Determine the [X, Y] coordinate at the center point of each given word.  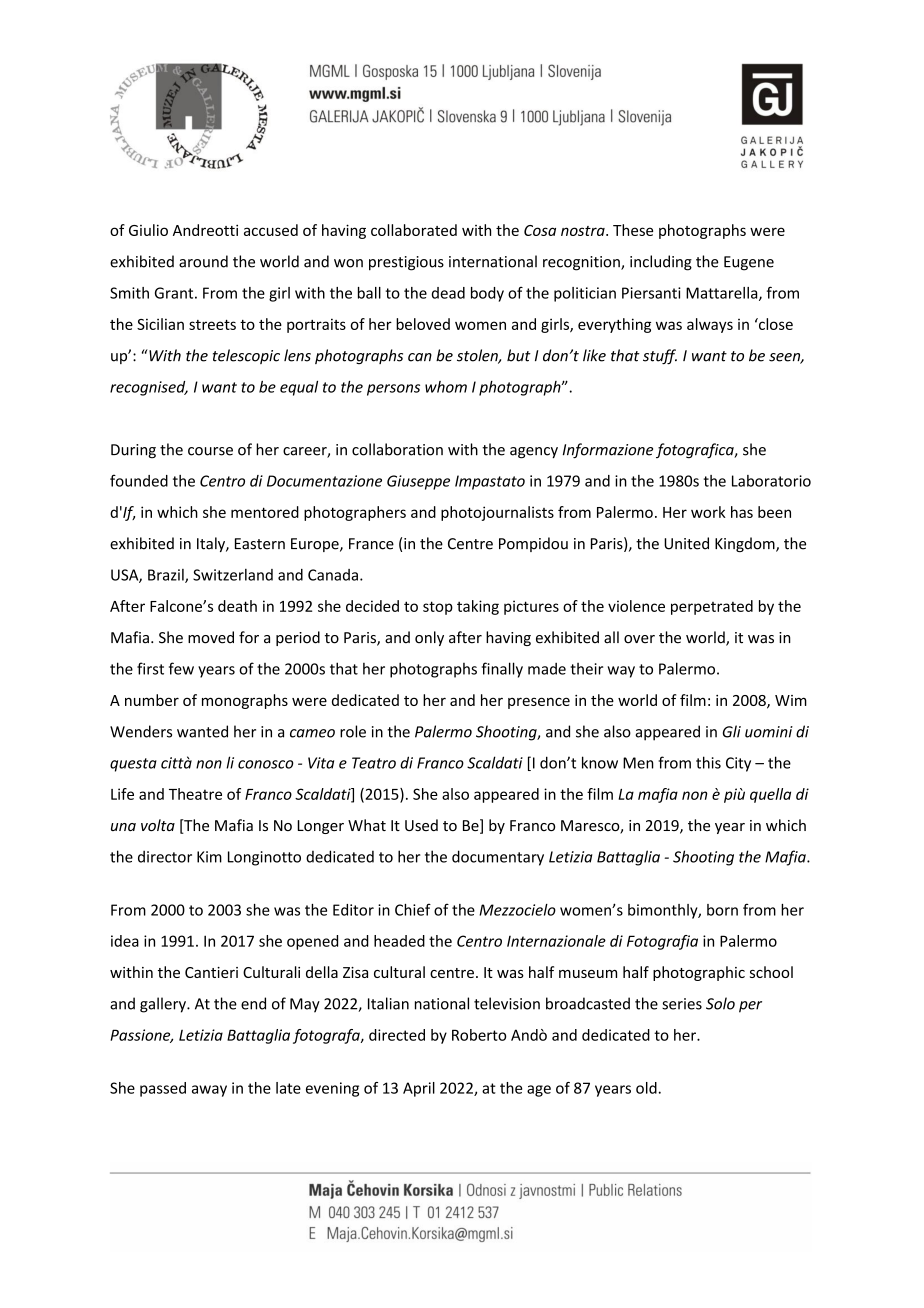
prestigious [406, 263]
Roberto [479, 1035]
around [203, 261]
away [209, 1091]
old [646, 1088]
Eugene [749, 263]
